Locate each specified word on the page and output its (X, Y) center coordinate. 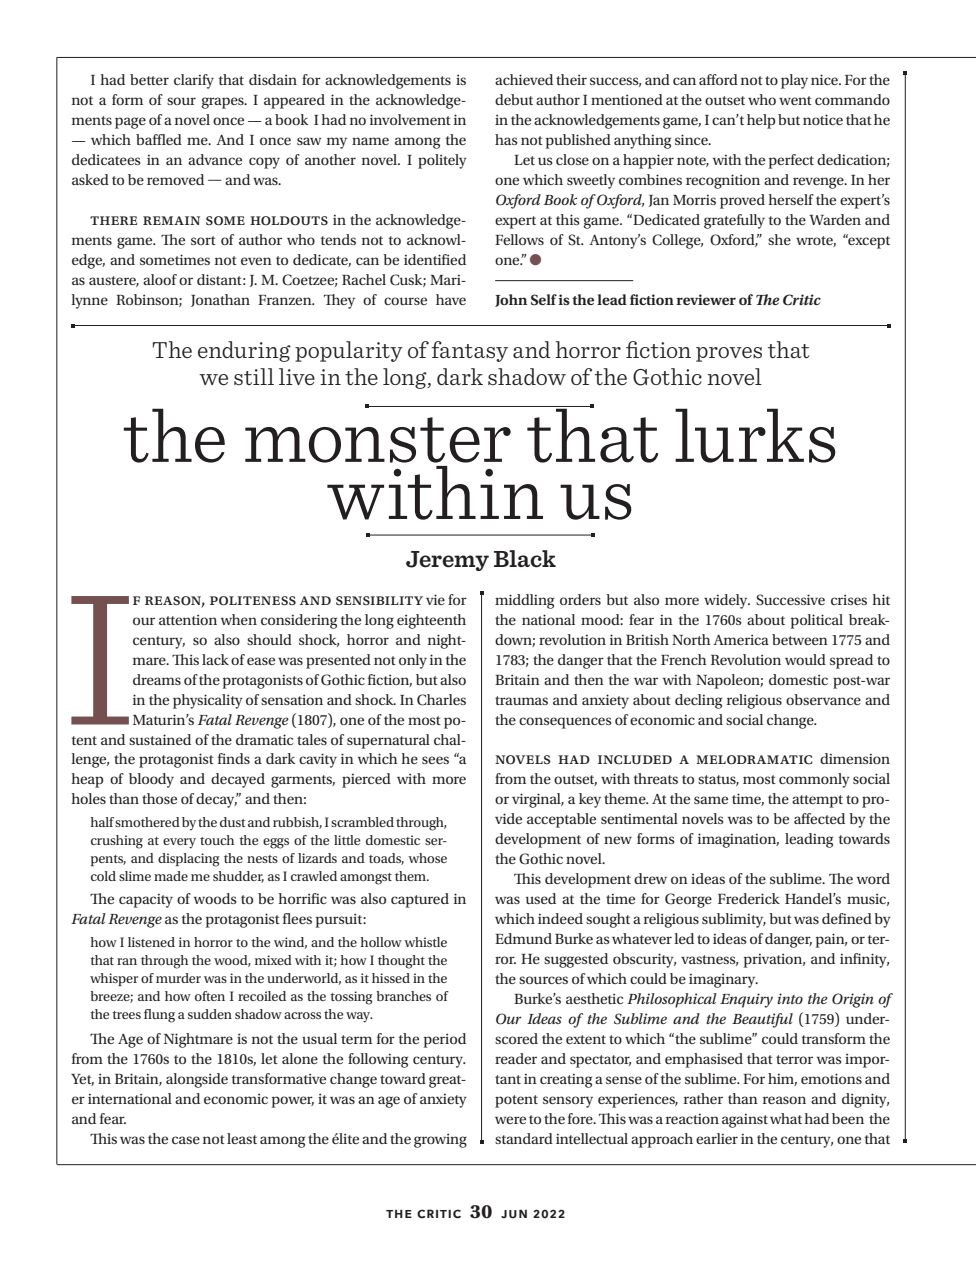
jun (514, 1214)
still (254, 376)
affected (819, 818)
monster (378, 440)
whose (427, 858)
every (179, 843)
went (795, 100)
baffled (159, 139)
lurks (755, 435)
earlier (717, 1138)
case (186, 1140)
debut (514, 99)
